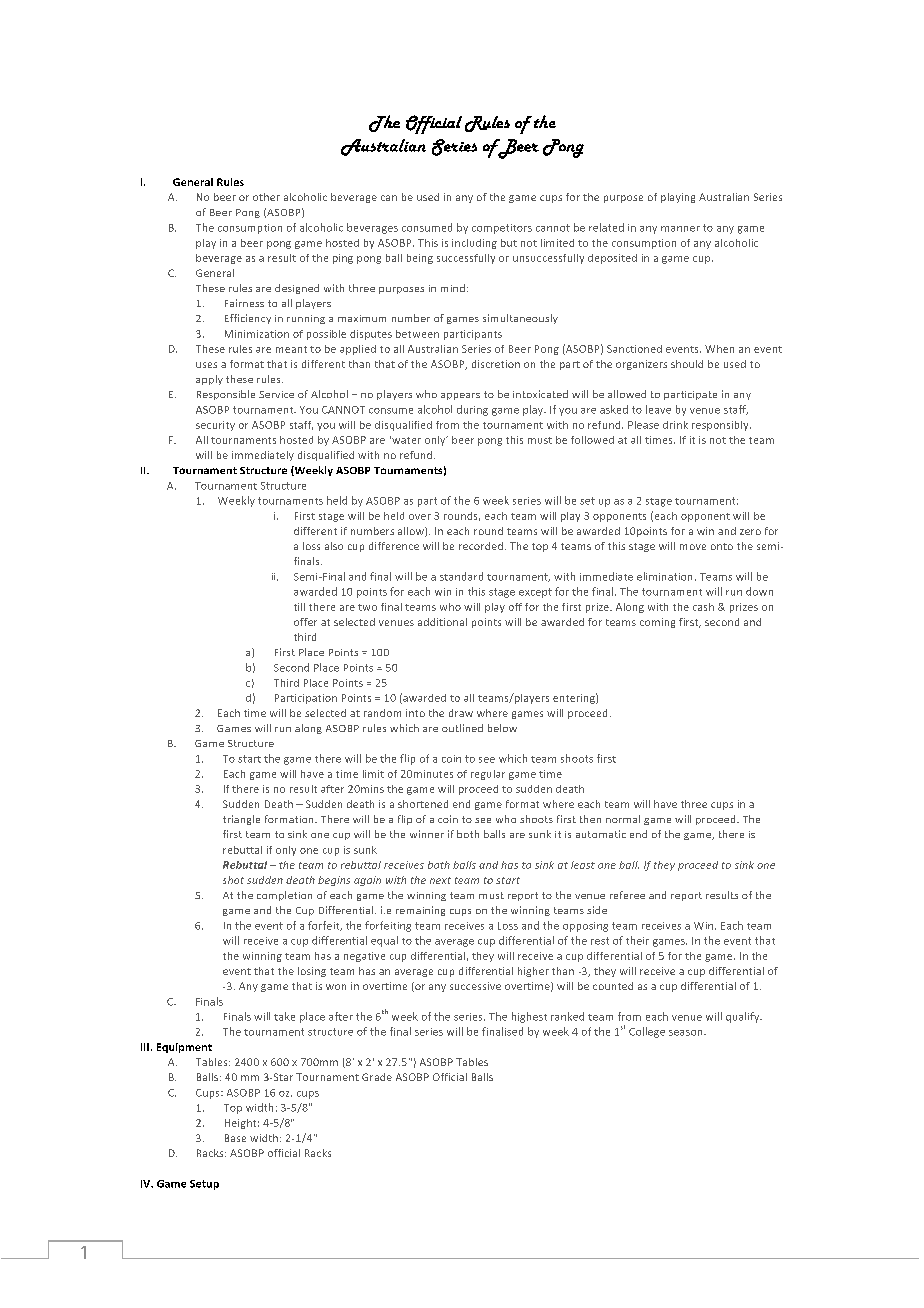 The image size is (924, 1308). Describe the element at coordinates (474, 244) in the image. I see `including` at that location.
